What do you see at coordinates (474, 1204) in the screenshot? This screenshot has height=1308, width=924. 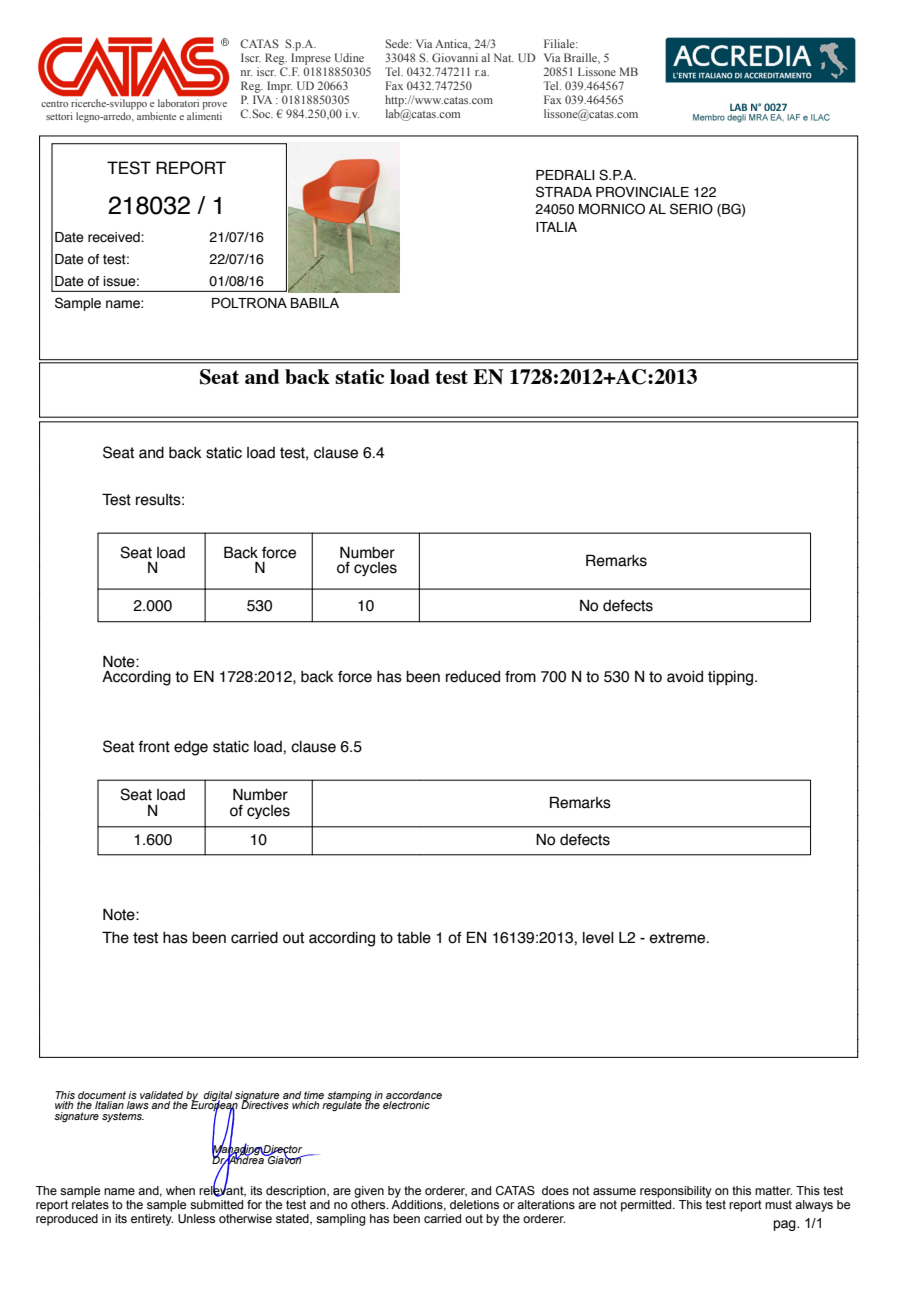 I see `deletions` at bounding box center [474, 1204].
